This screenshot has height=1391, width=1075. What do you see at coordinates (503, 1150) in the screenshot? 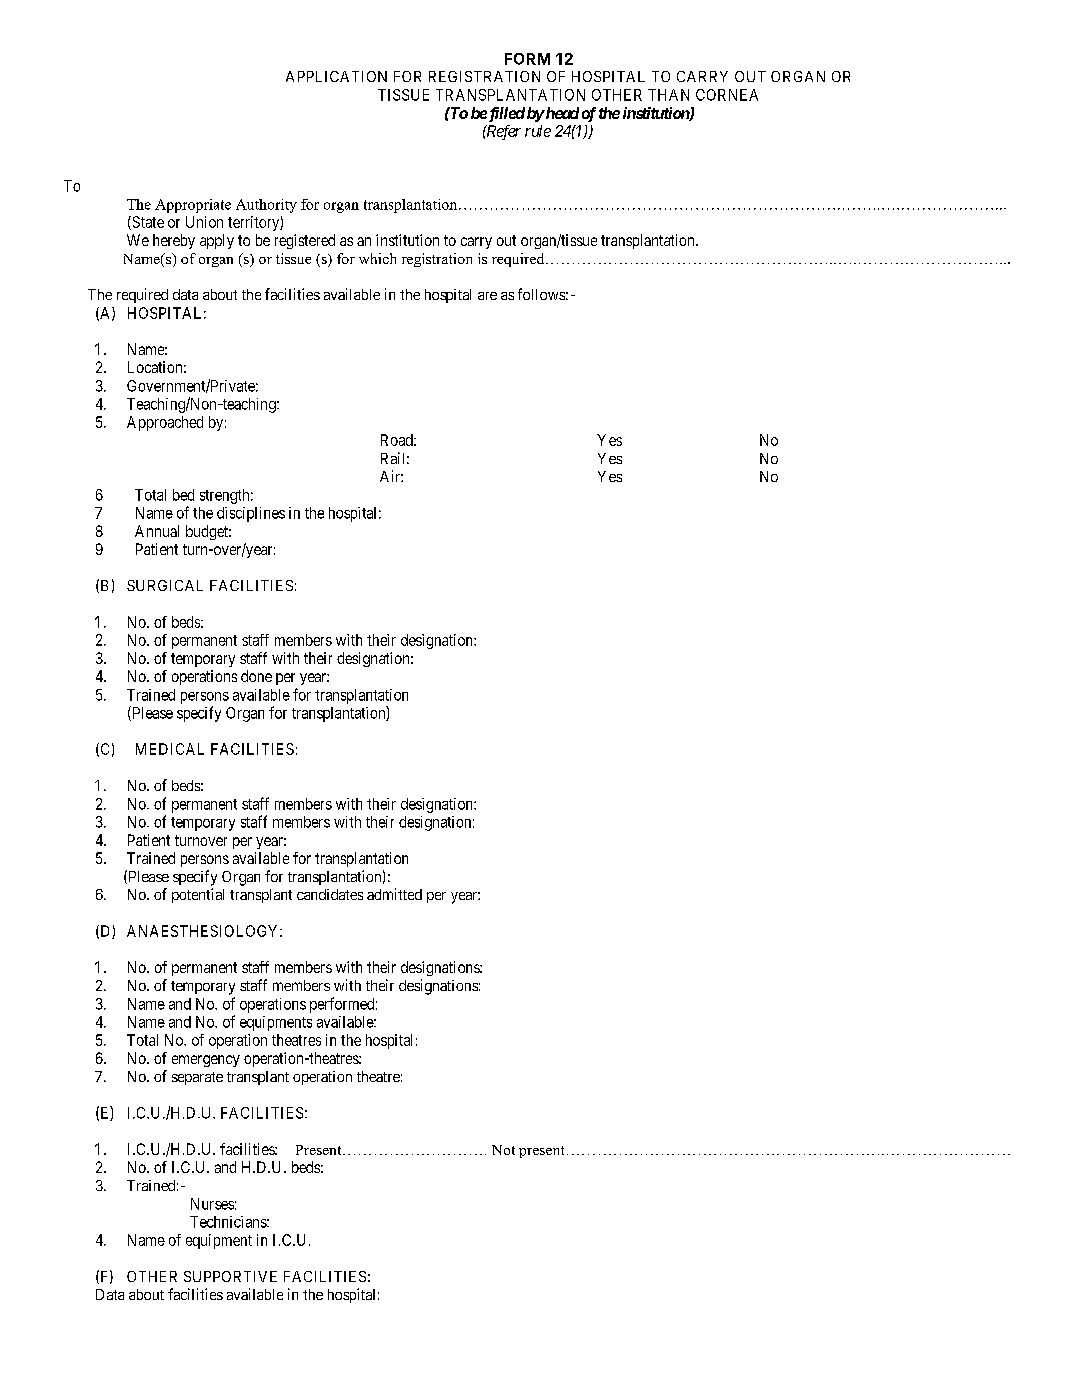
I see `Not` at bounding box center [503, 1150].
